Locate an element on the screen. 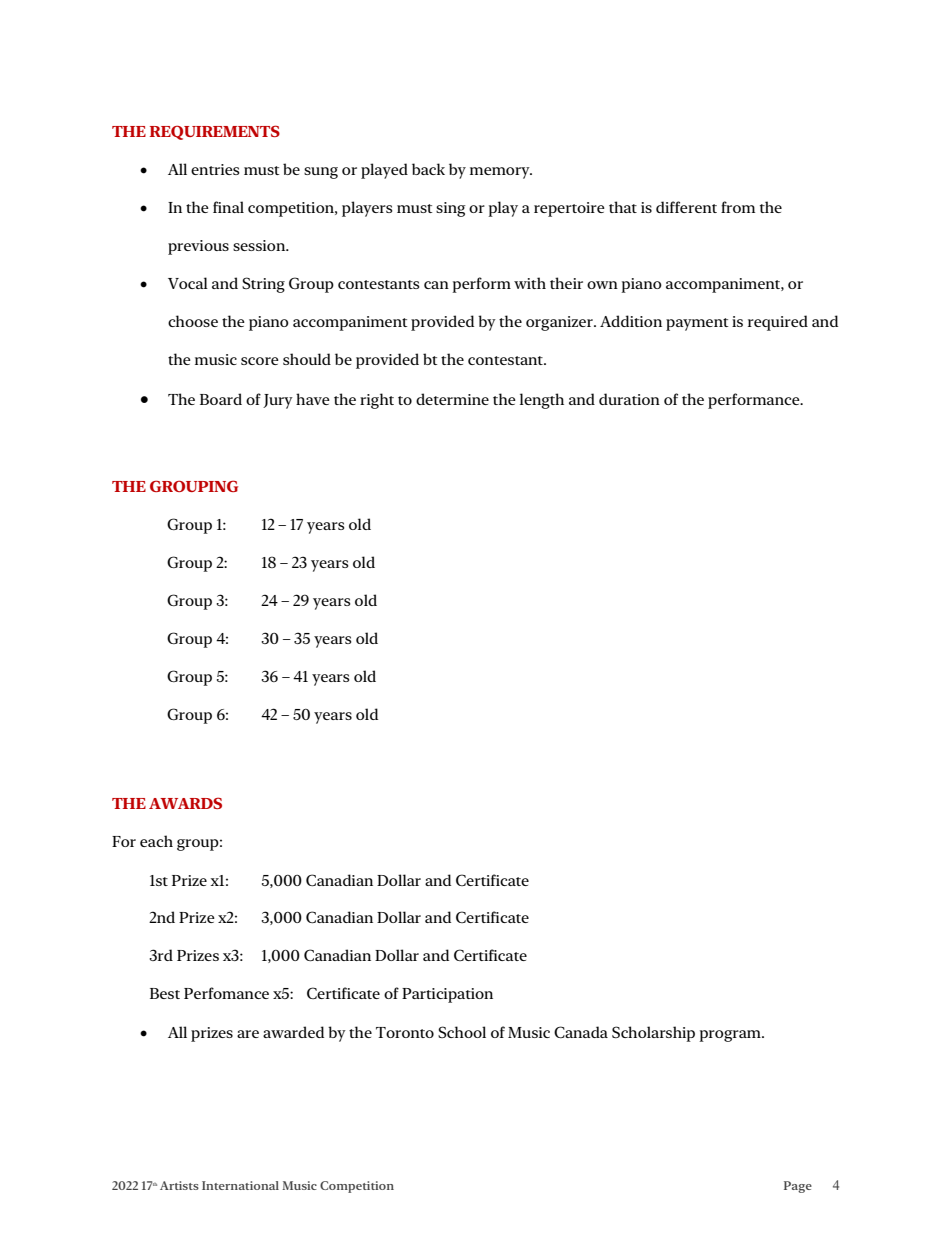 Image resolution: width=952 pixels, height=1233 pixels. memory is located at coordinates (501, 173).
